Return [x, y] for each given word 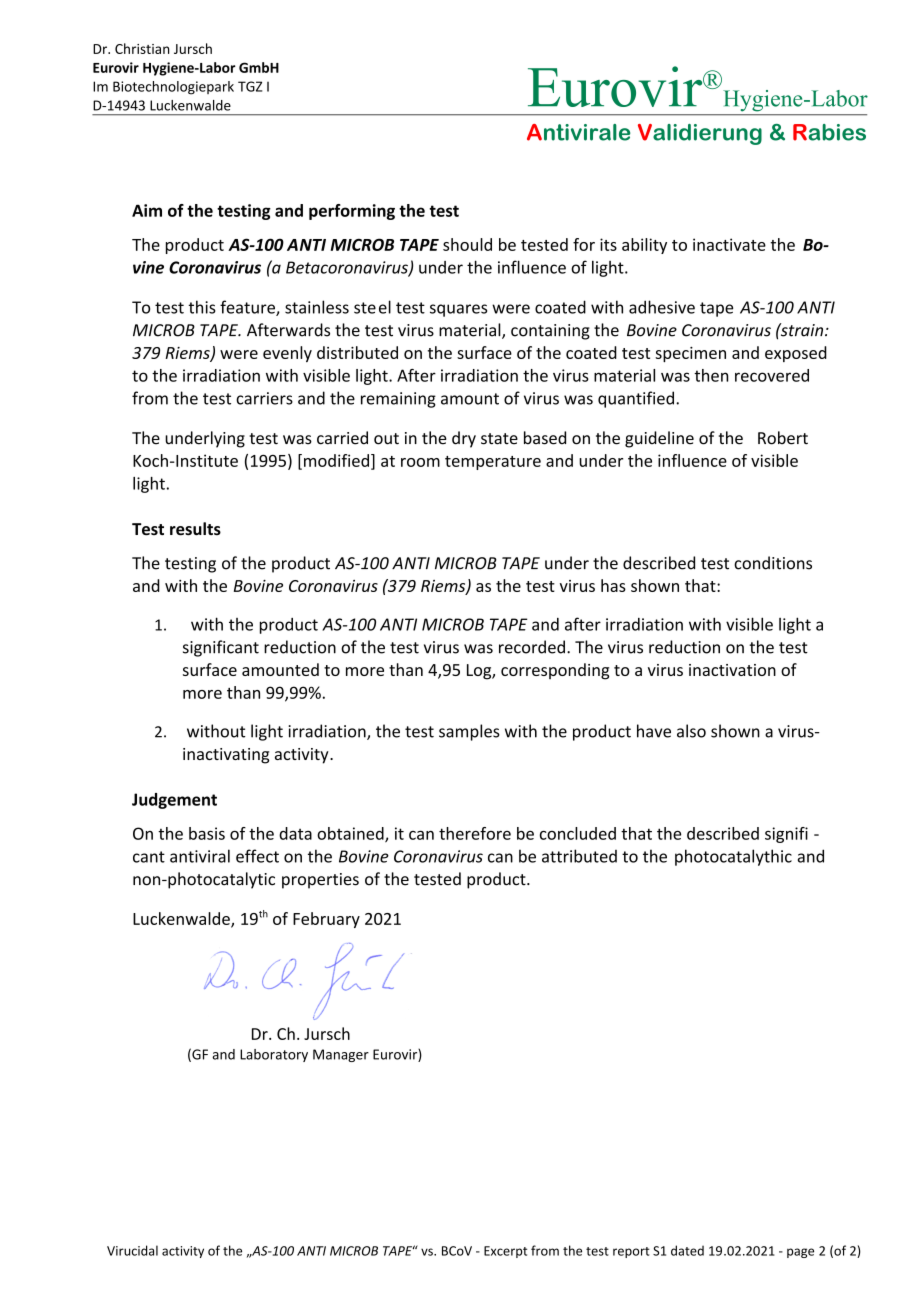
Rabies [829, 132]
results [195, 529]
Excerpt [505, 1252]
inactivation [732, 670]
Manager [341, 1055]
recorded [532, 647]
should [467, 244]
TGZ [250, 86]
